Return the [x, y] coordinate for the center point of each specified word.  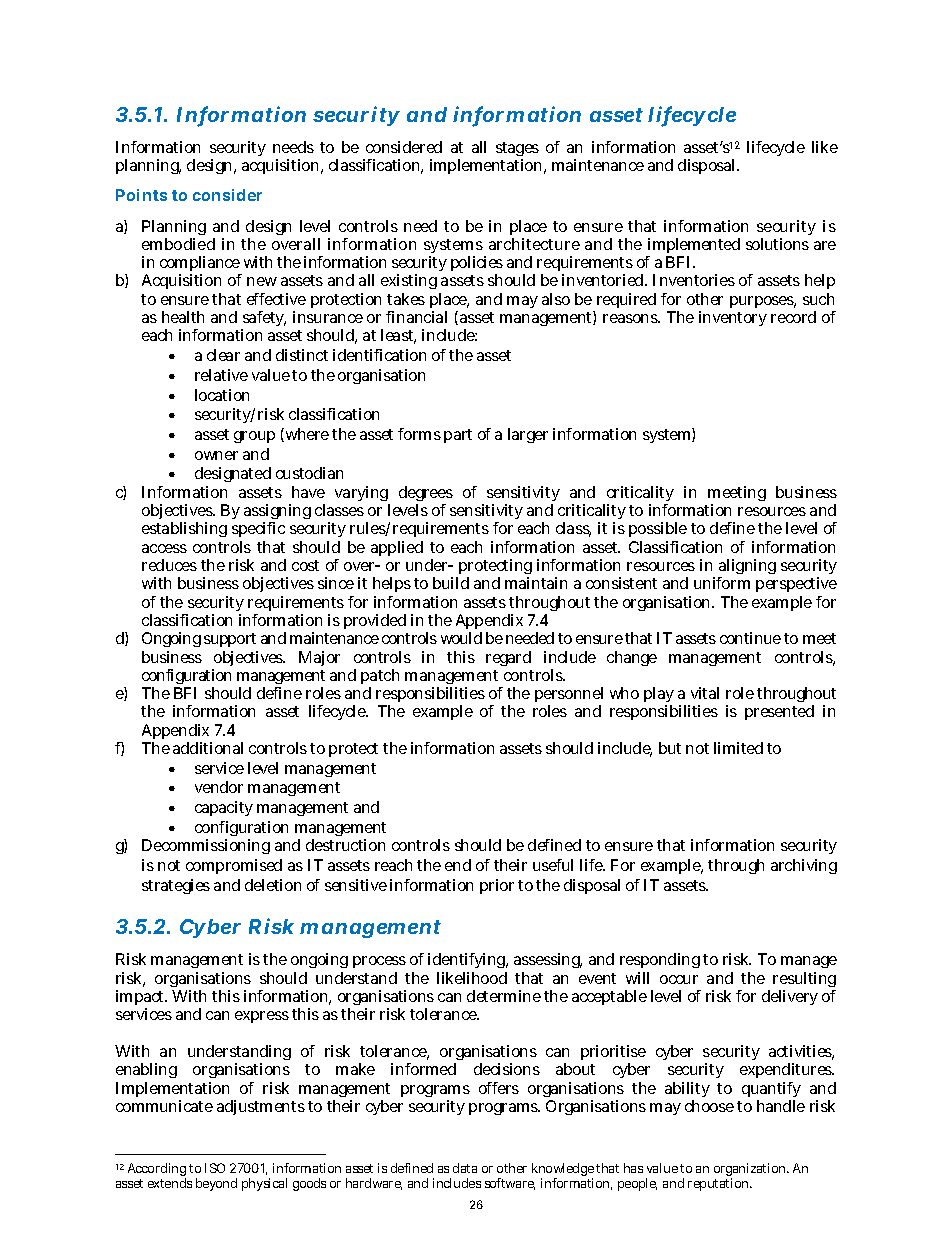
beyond [216, 1184]
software [510, 1184]
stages [517, 151]
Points [141, 195]
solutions [777, 244]
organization [751, 1171]
